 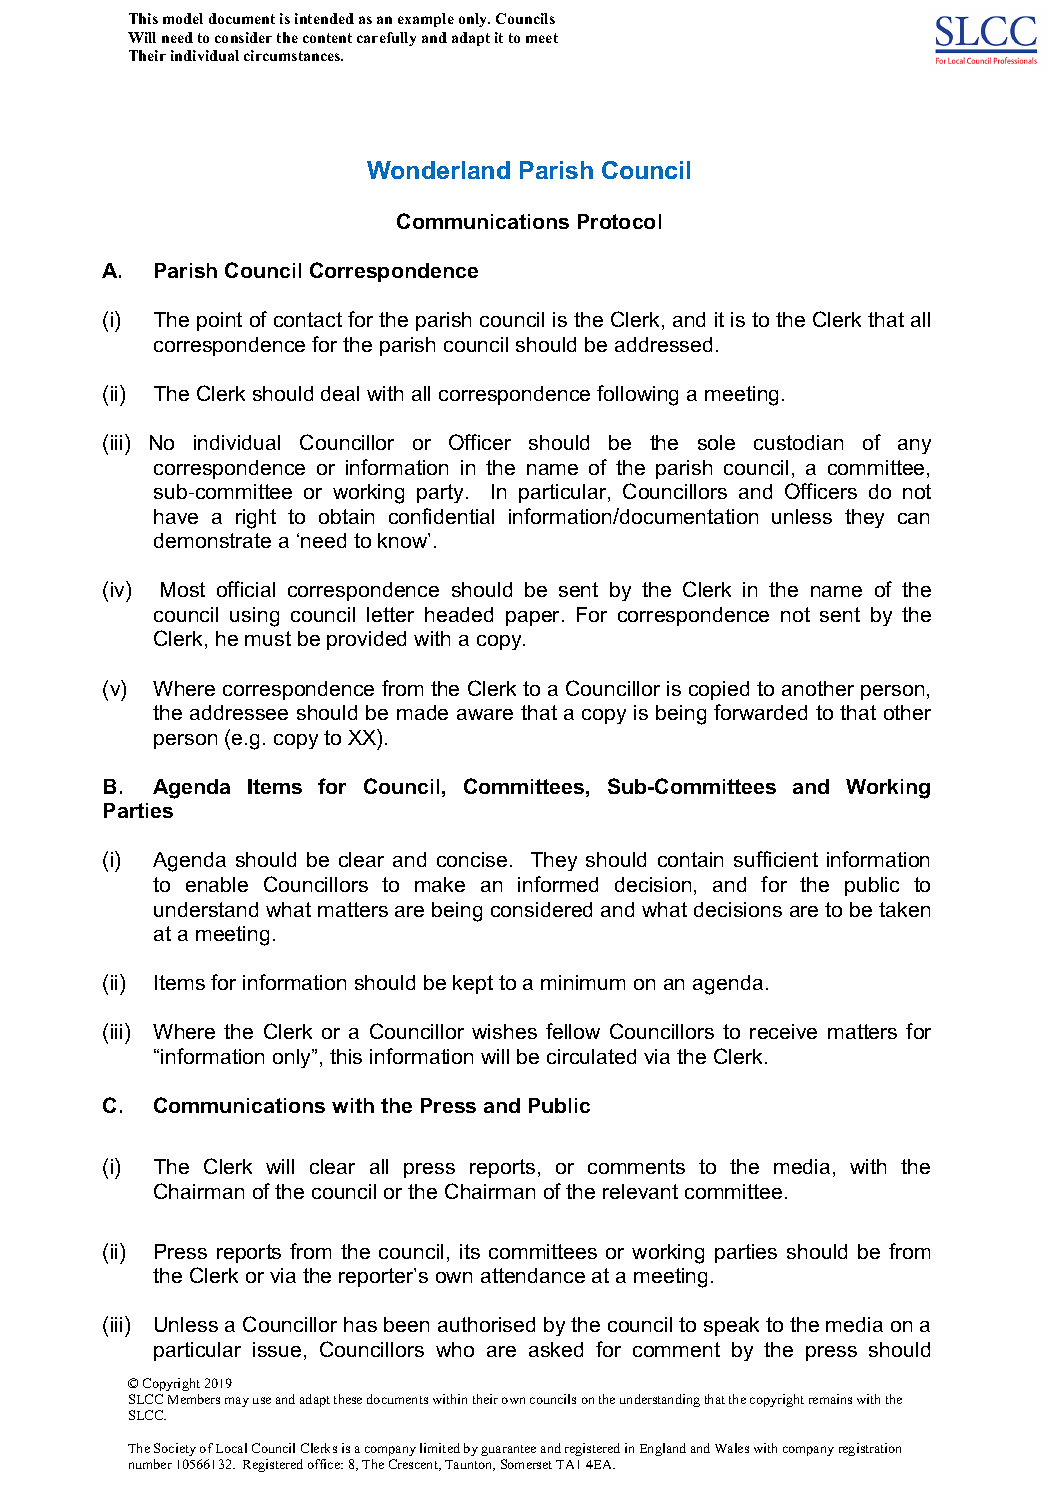 I want to click on example, so click(x=426, y=20).
